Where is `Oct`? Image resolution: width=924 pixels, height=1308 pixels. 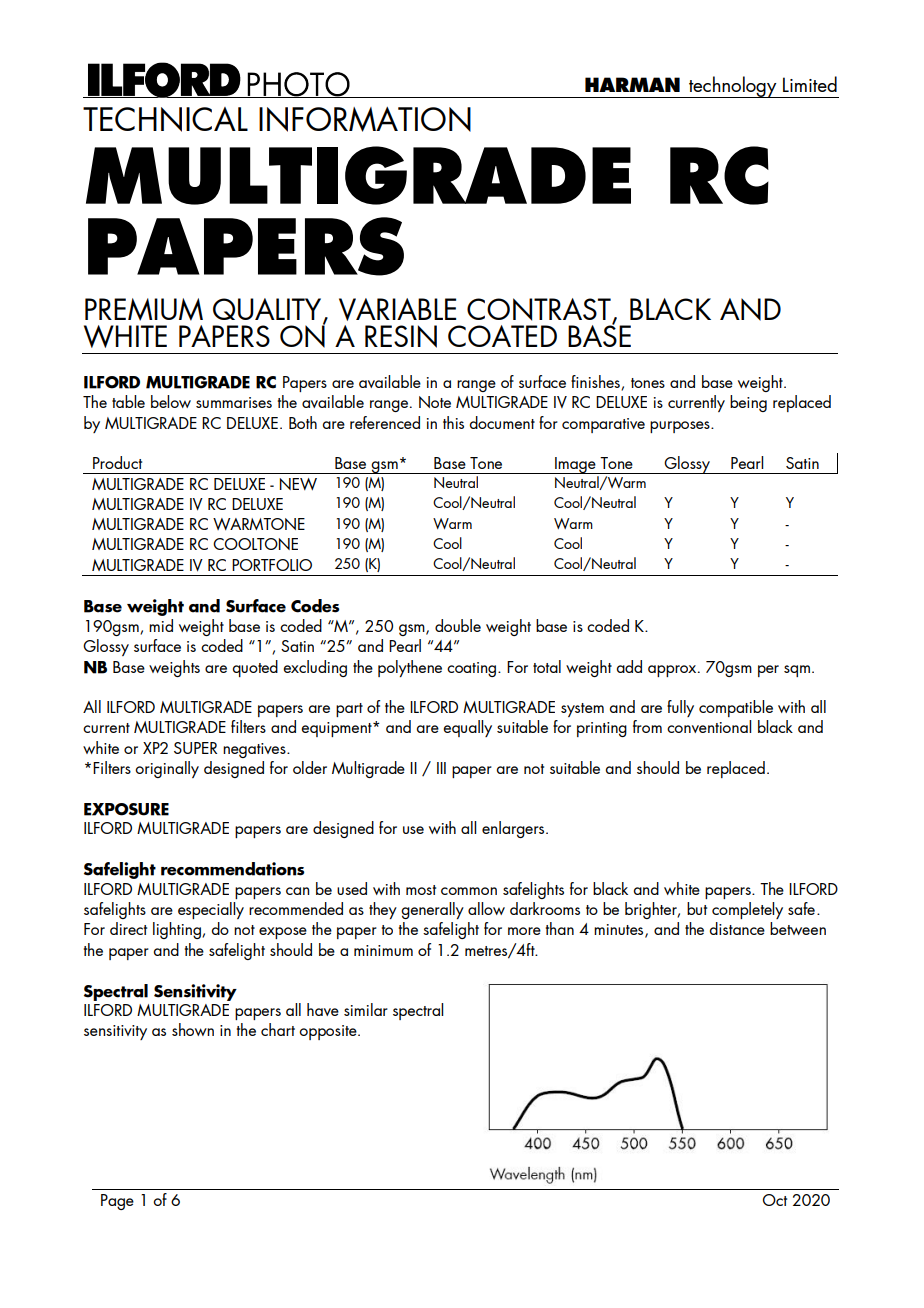
Oct is located at coordinates (775, 1200).
